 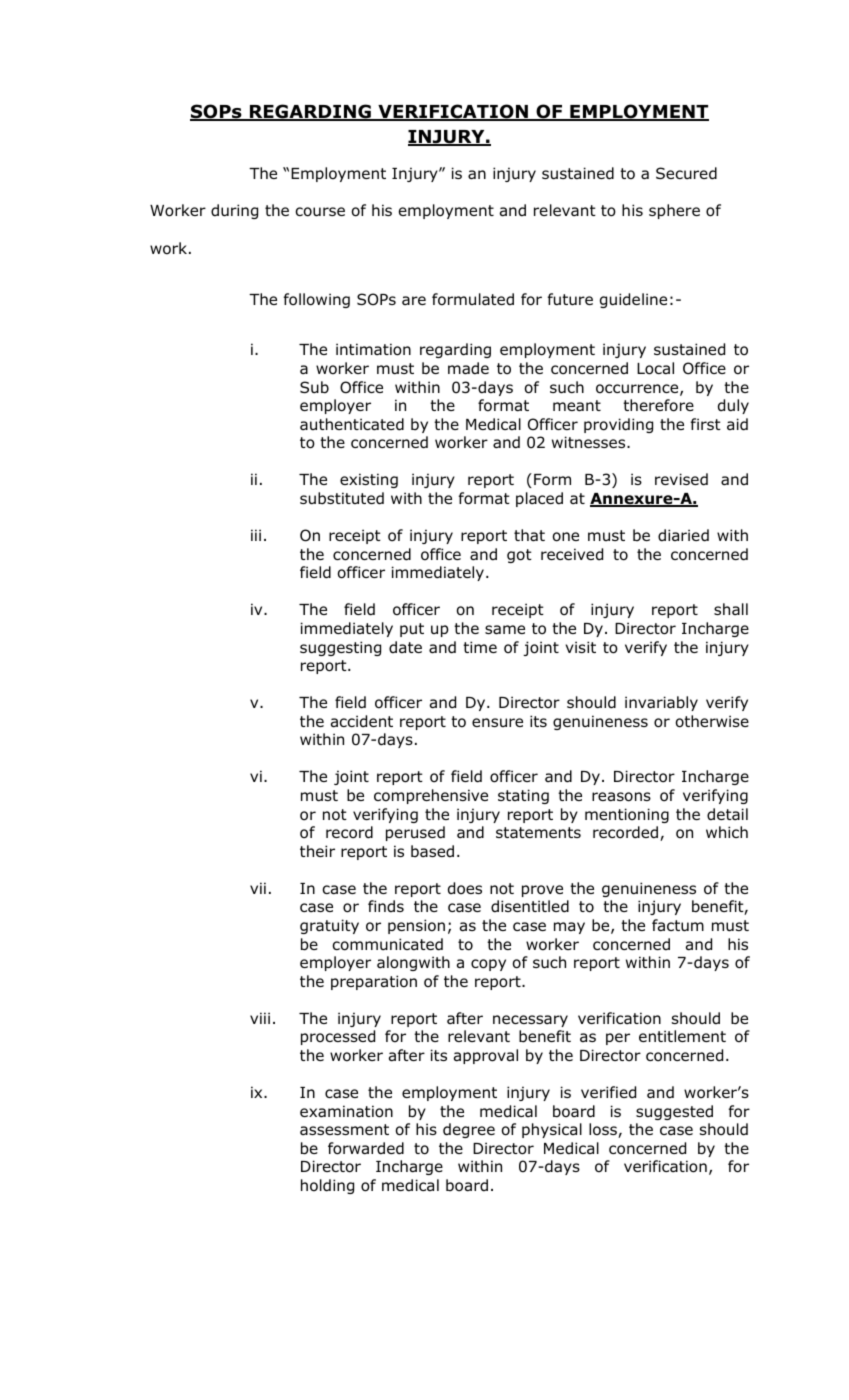 I want to click on holding, so click(x=327, y=1186).
